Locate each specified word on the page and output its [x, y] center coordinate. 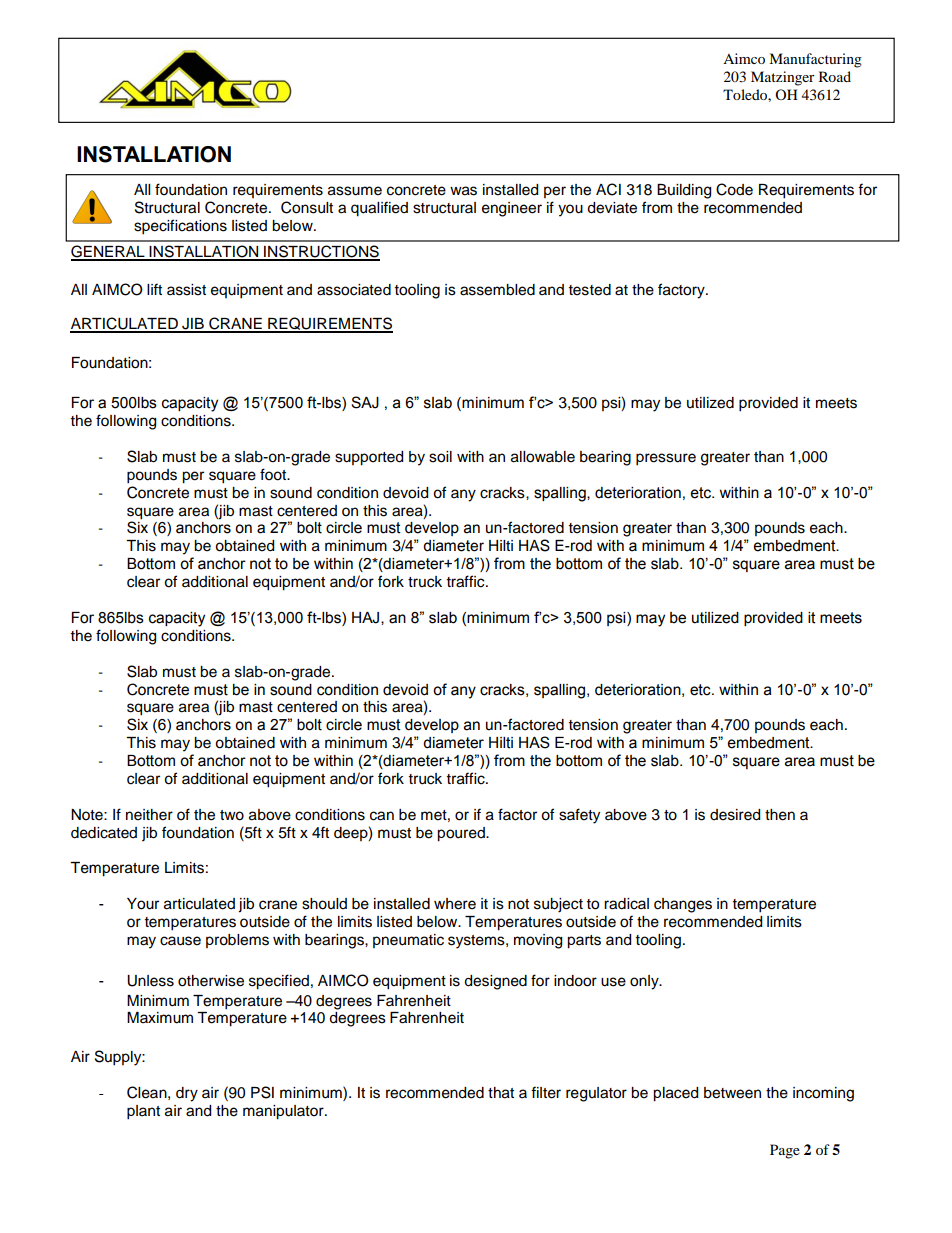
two [232, 815]
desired [735, 815]
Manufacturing [815, 60]
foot [274, 474]
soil [440, 457]
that [501, 1093]
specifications [180, 227]
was [463, 191]
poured [462, 834]
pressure [666, 459]
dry [187, 1094]
